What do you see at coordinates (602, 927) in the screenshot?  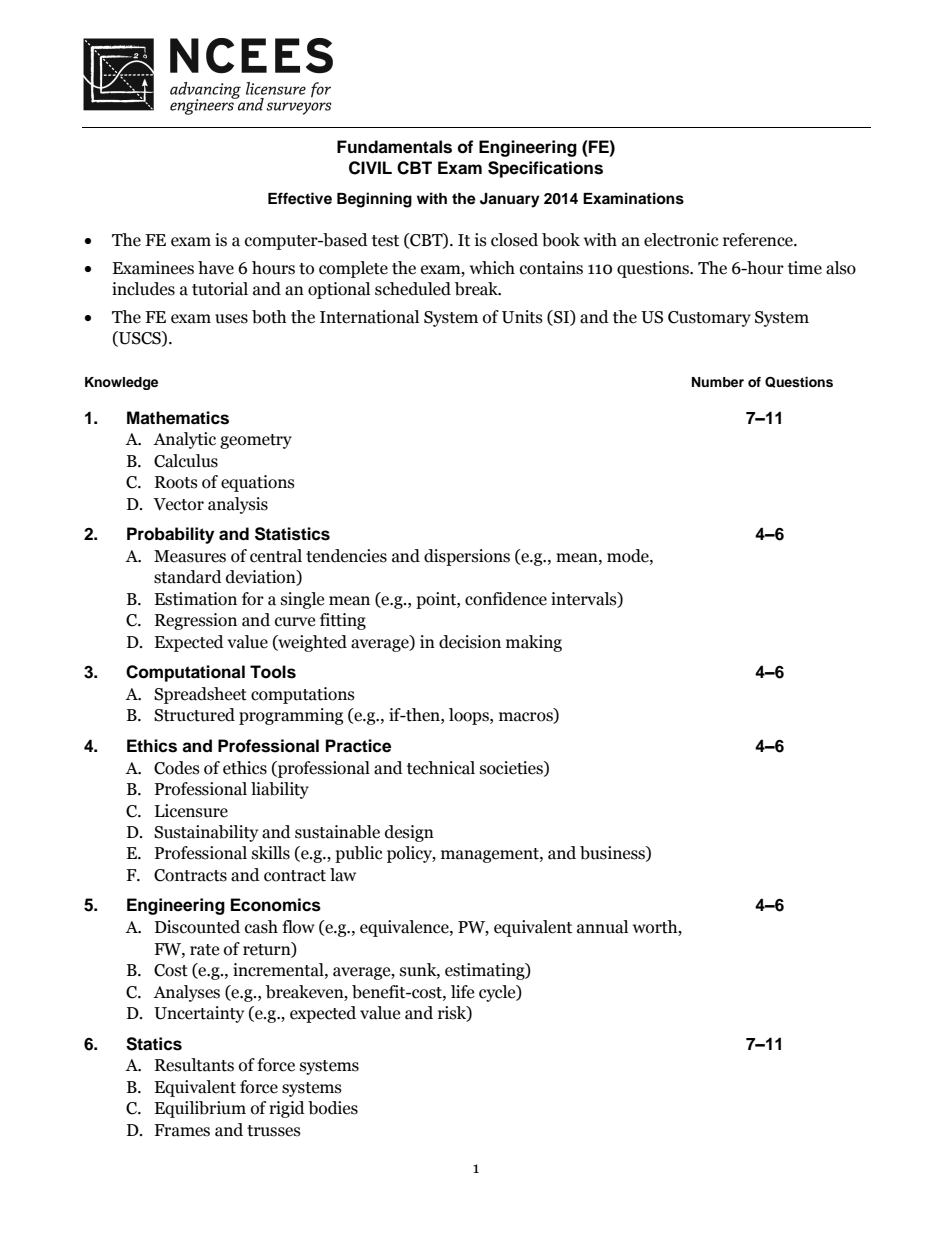 I see `annual` at bounding box center [602, 927].
